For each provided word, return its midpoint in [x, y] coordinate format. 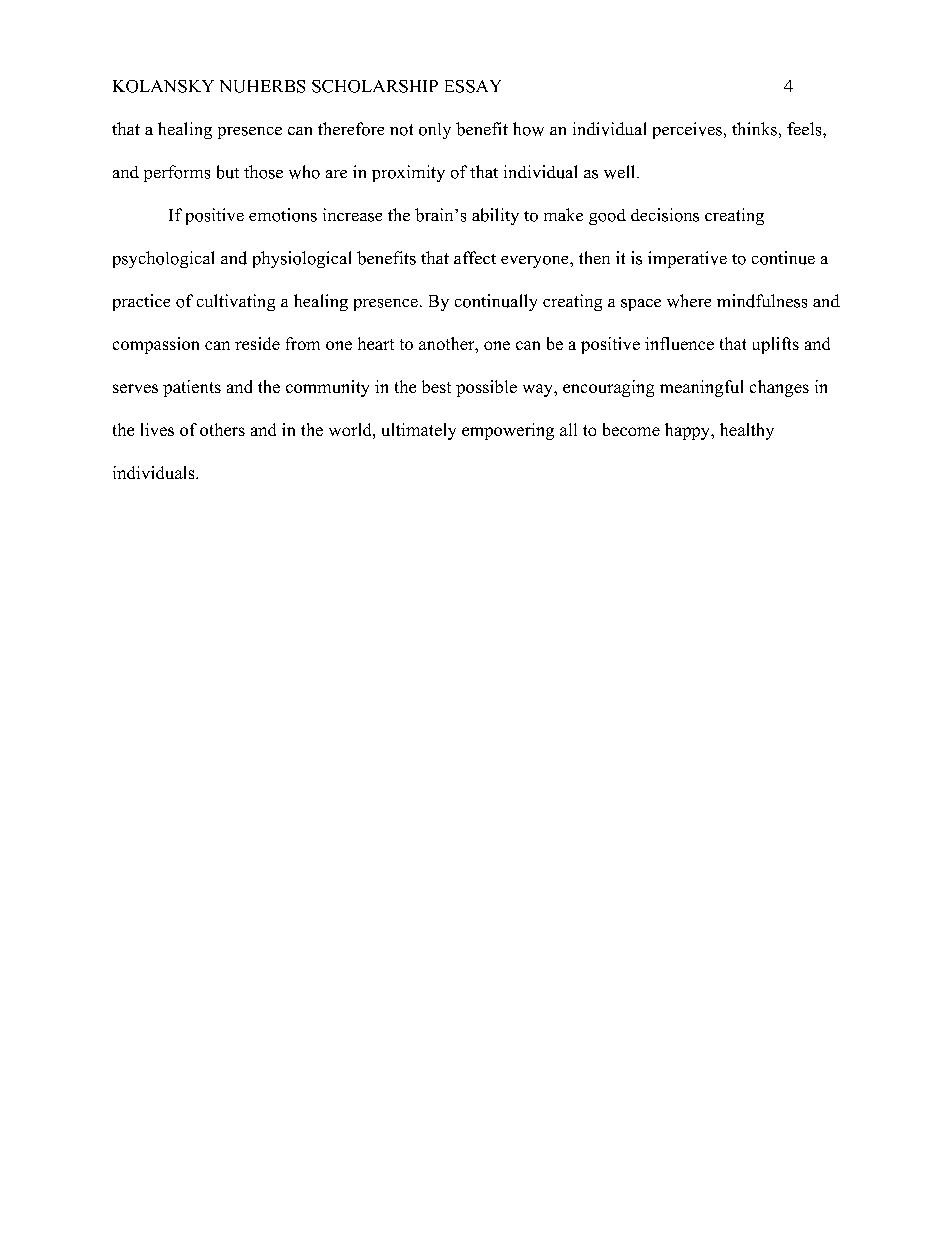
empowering [508, 431]
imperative [687, 259]
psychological [163, 259]
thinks [754, 129]
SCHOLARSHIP [375, 86]
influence [679, 343]
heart [376, 343]
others [222, 429]
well [621, 172]
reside [257, 343]
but [228, 172]
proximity [408, 173]
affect [475, 257]
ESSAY [473, 86]
